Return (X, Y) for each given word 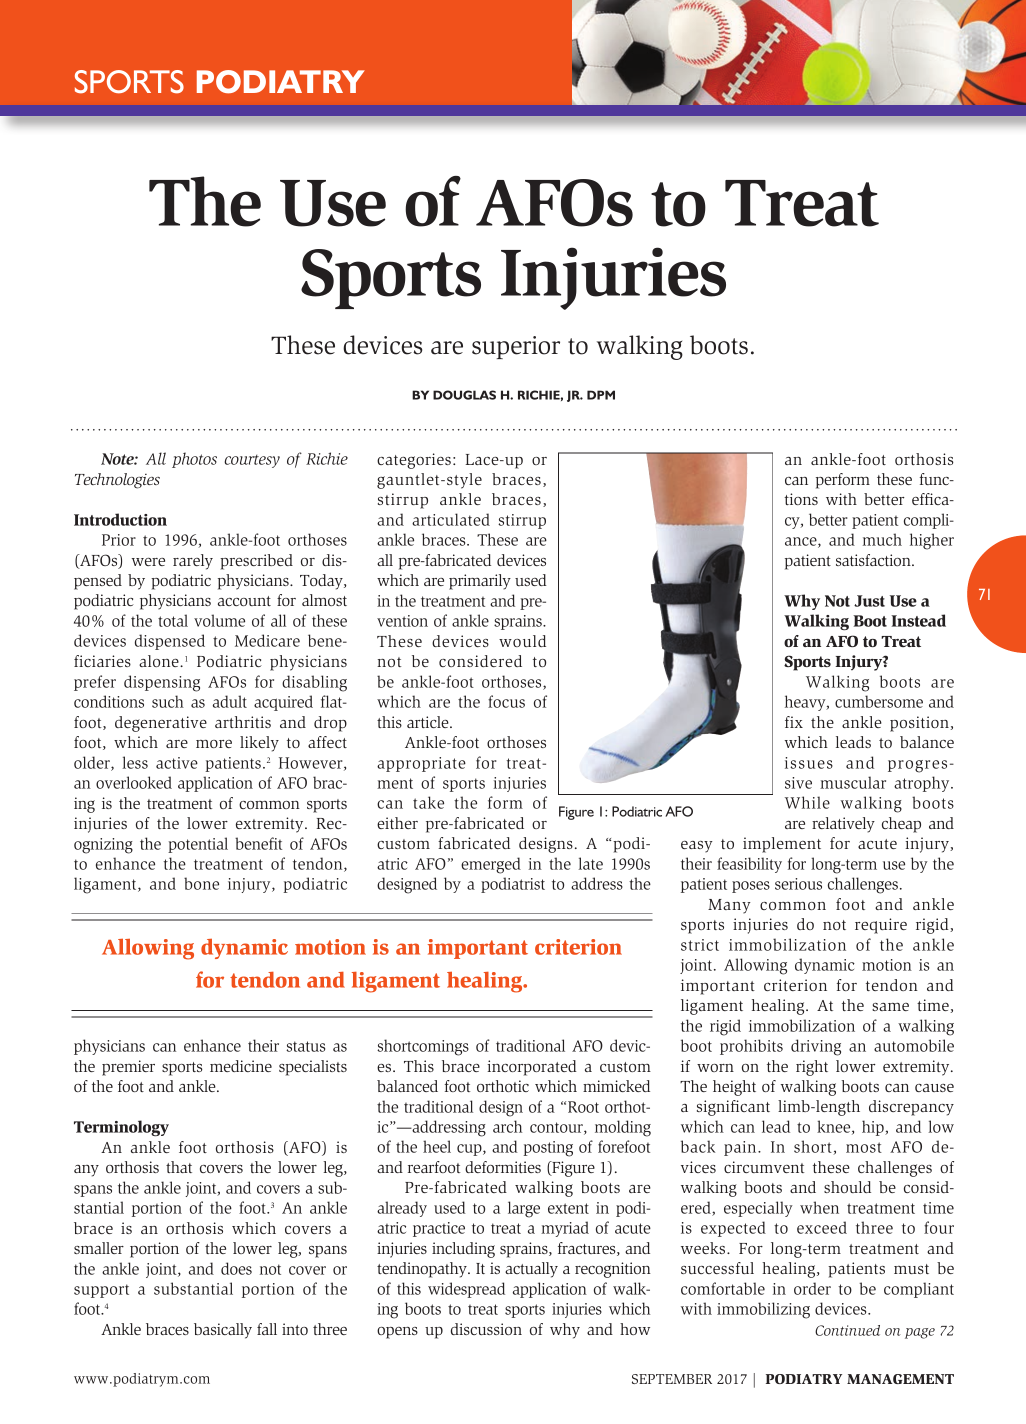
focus (506, 701)
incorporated (532, 1068)
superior (516, 347)
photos (194, 460)
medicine (241, 1066)
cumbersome (879, 701)
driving (816, 1047)
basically (223, 1331)
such (168, 701)
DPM (601, 395)
